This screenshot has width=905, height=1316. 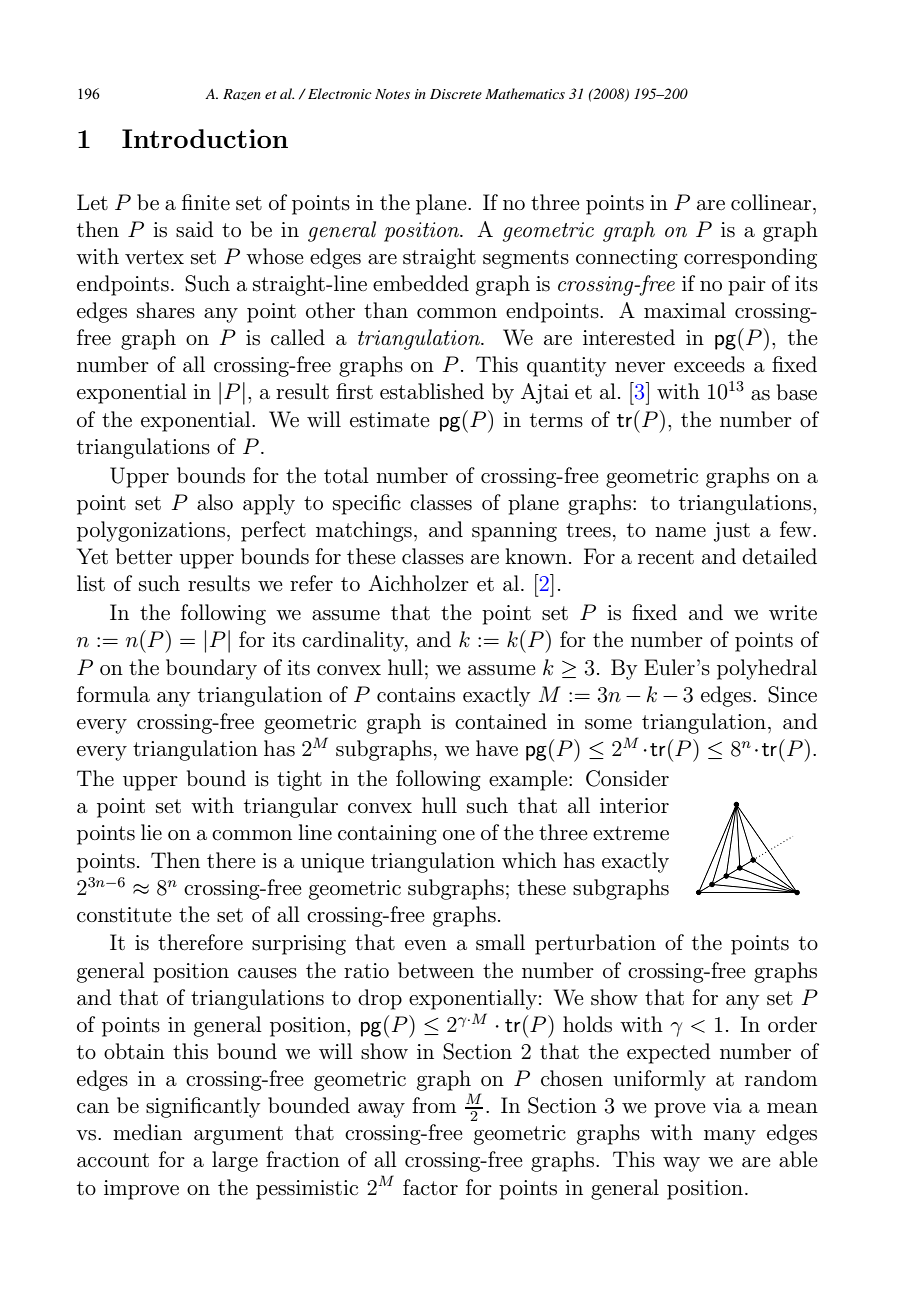 What do you see at coordinates (730, 1137) in the screenshot?
I see `many` at bounding box center [730, 1137].
